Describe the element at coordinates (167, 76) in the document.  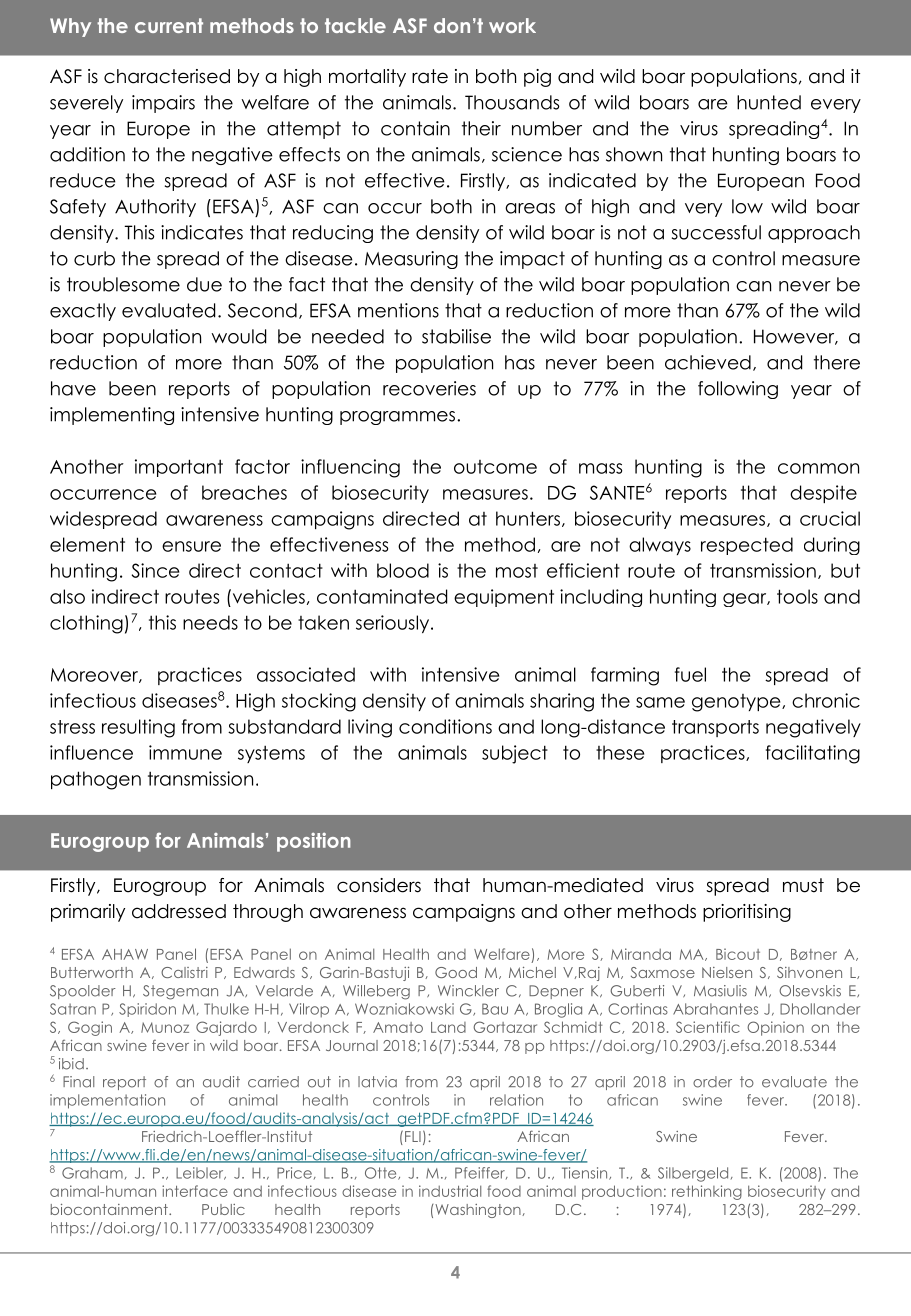
I see `characterised` at that location.
